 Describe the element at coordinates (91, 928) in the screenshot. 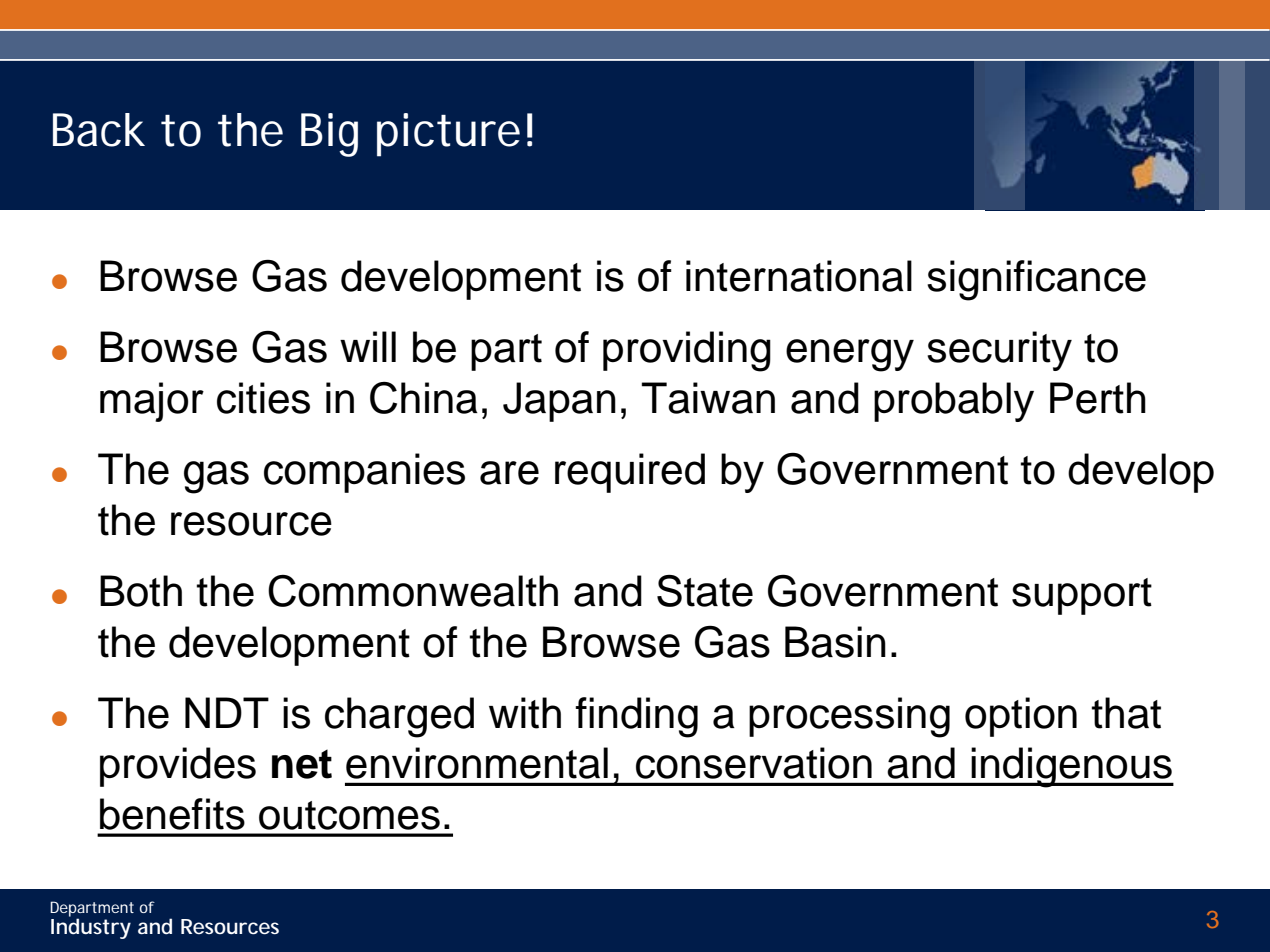

I see `Industry` at that location.
